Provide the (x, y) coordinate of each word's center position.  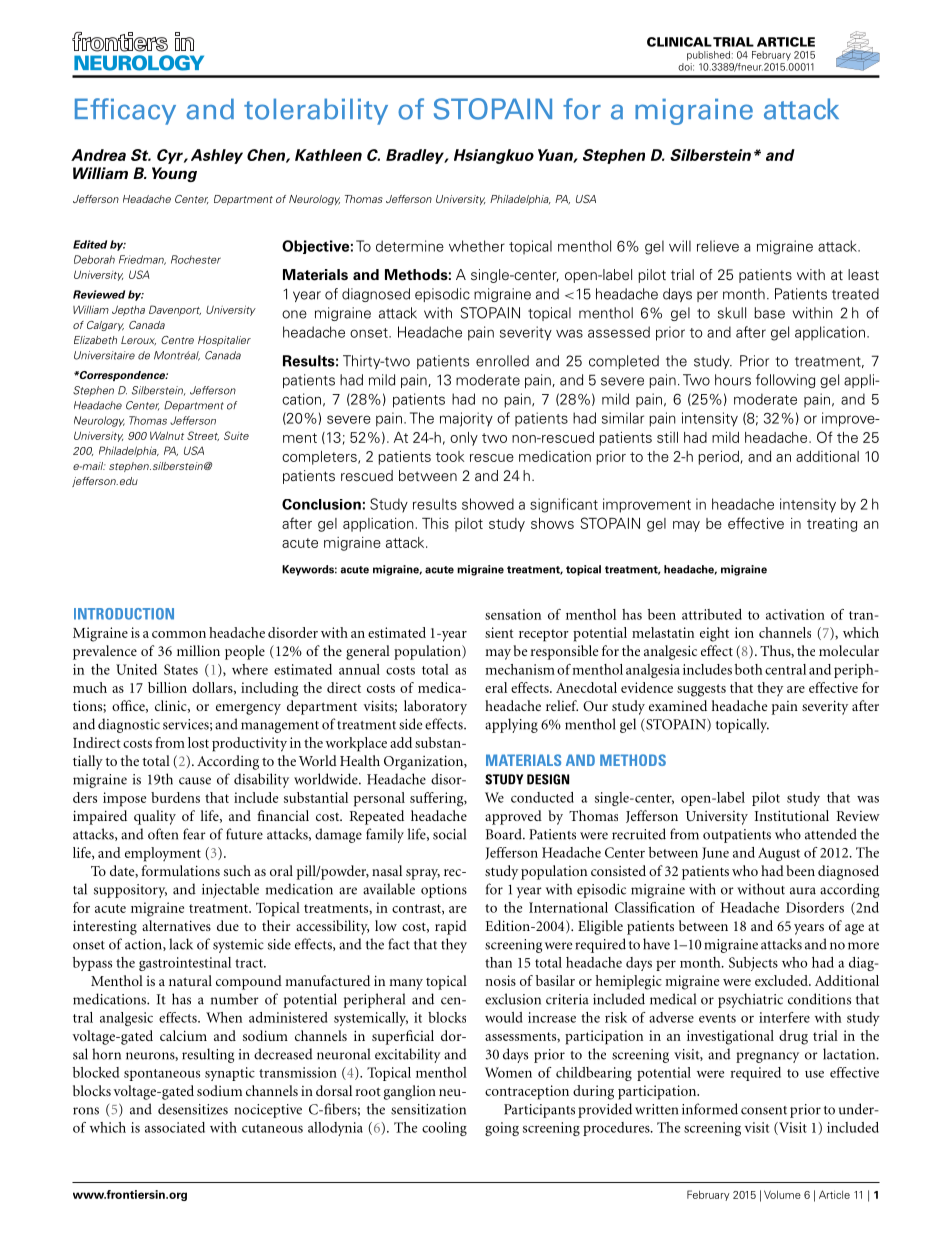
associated (175, 1127)
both (749, 669)
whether (477, 246)
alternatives (176, 925)
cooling (444, 1129)
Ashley (217, 156)
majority (466, 419)
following (785, 381)
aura (803, 891)
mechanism (520, 669)
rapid (451, 927)
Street (203, 436)
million (198, 650)
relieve (718, 246)
